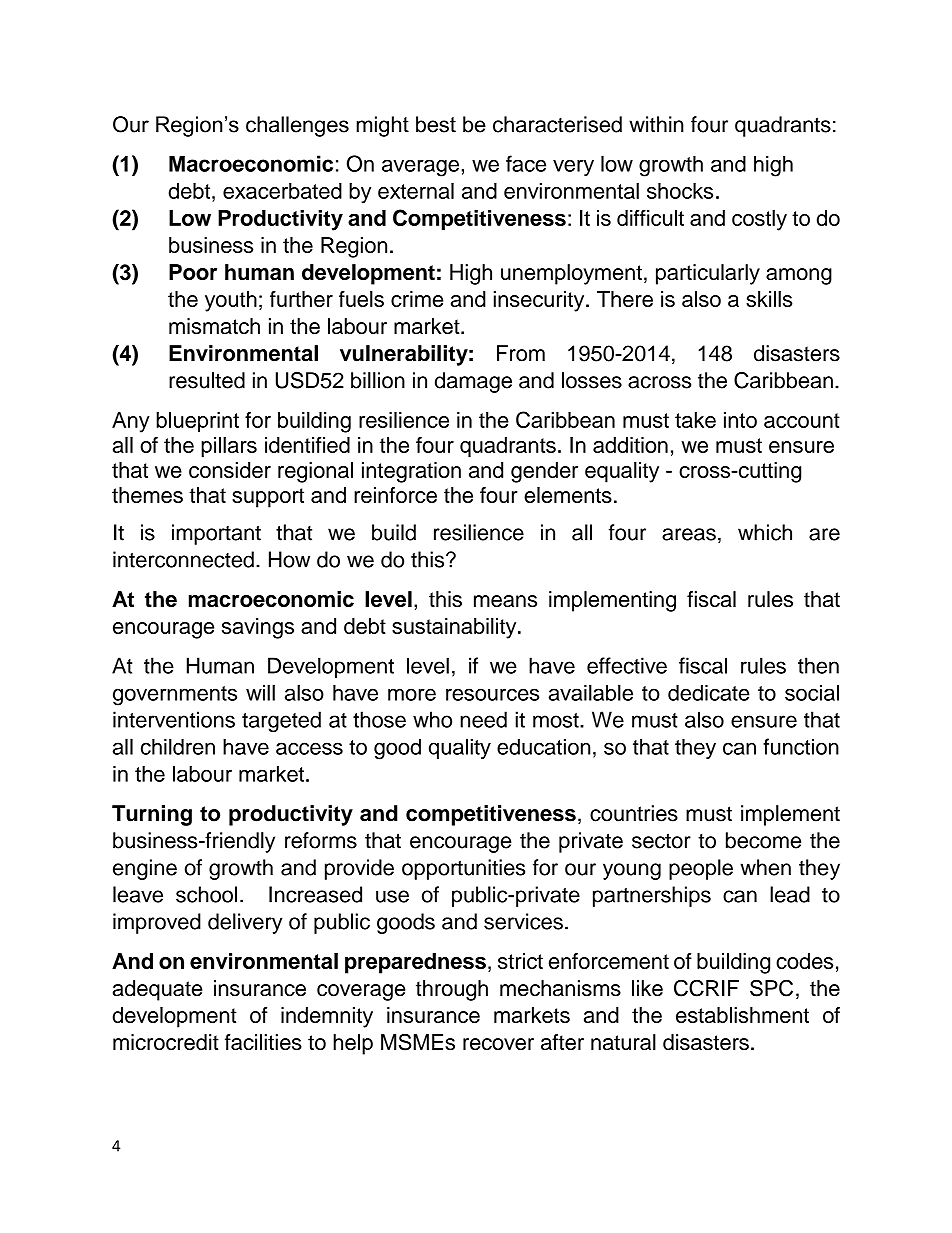  Describe the element at coordinates (680, 191) in the screenshot. I see `shocks` at that location.
